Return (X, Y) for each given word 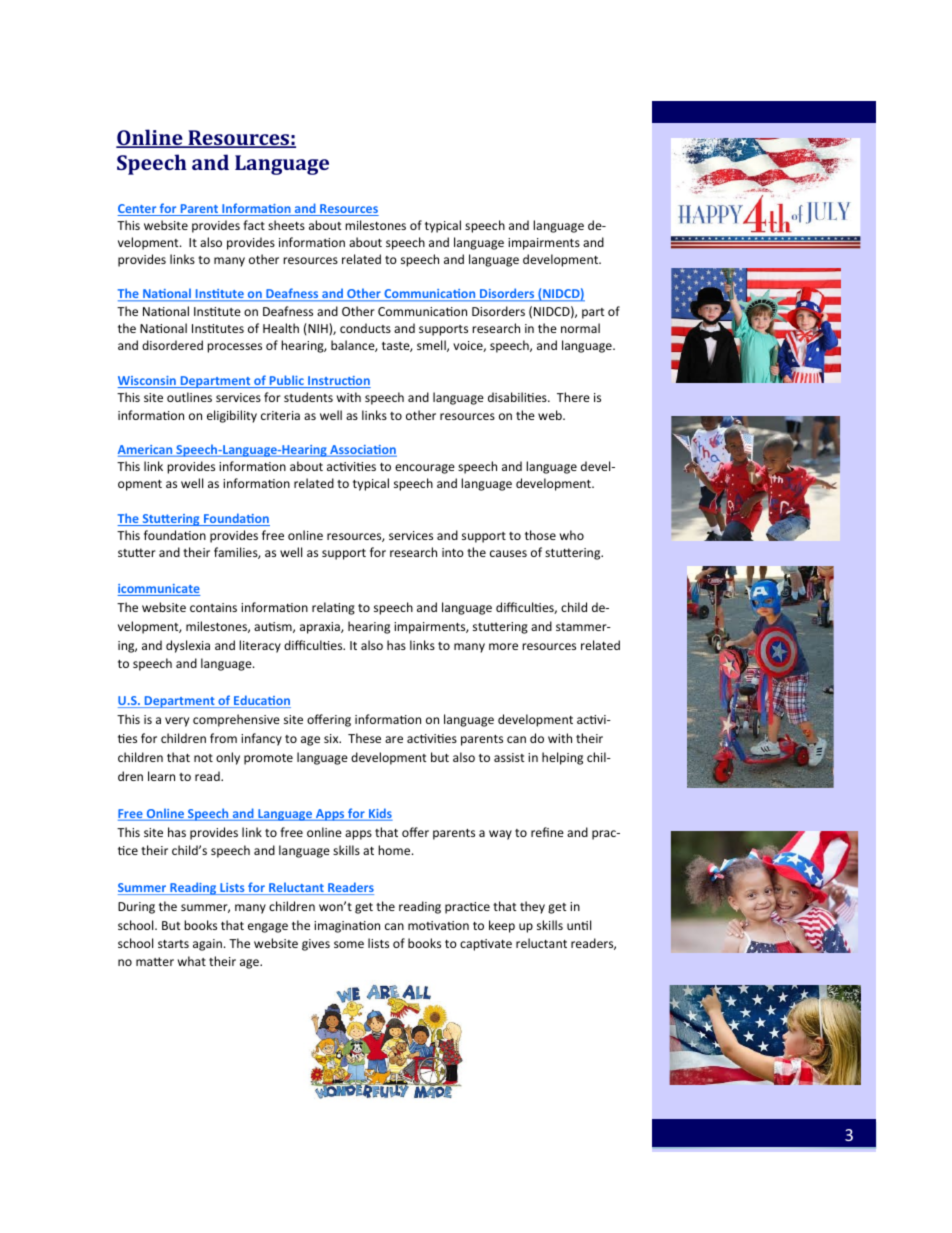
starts (173, 944)
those (540, 535)
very (177, 722)
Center (138, 210)
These (364, 738)
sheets (286, 225)
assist (509, 757)
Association (362, 451)
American (146, 451)
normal (580, 328)
